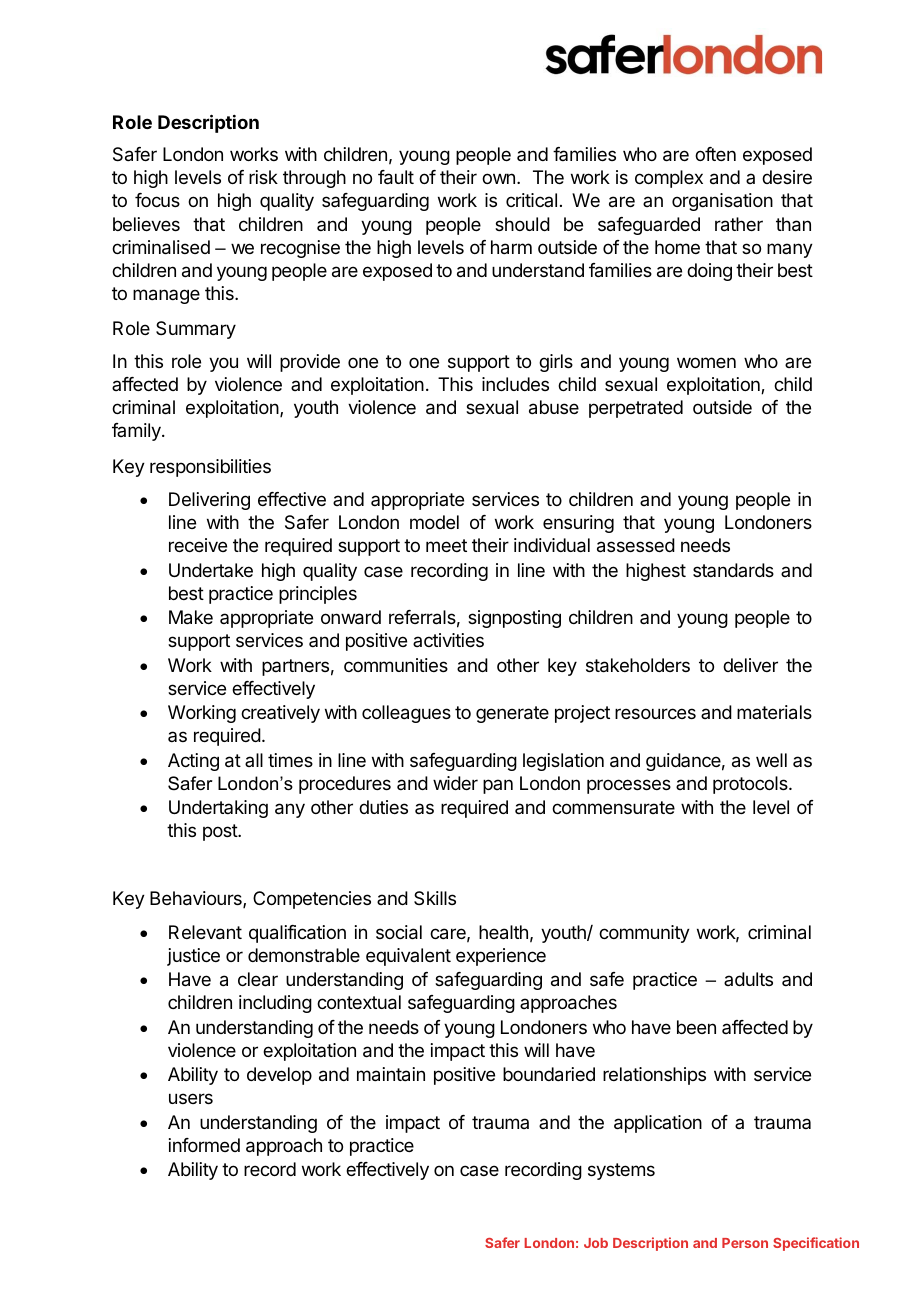 The height and width of the screenshot is (1308, 924). I want to click on materials, so click(774, 712).
